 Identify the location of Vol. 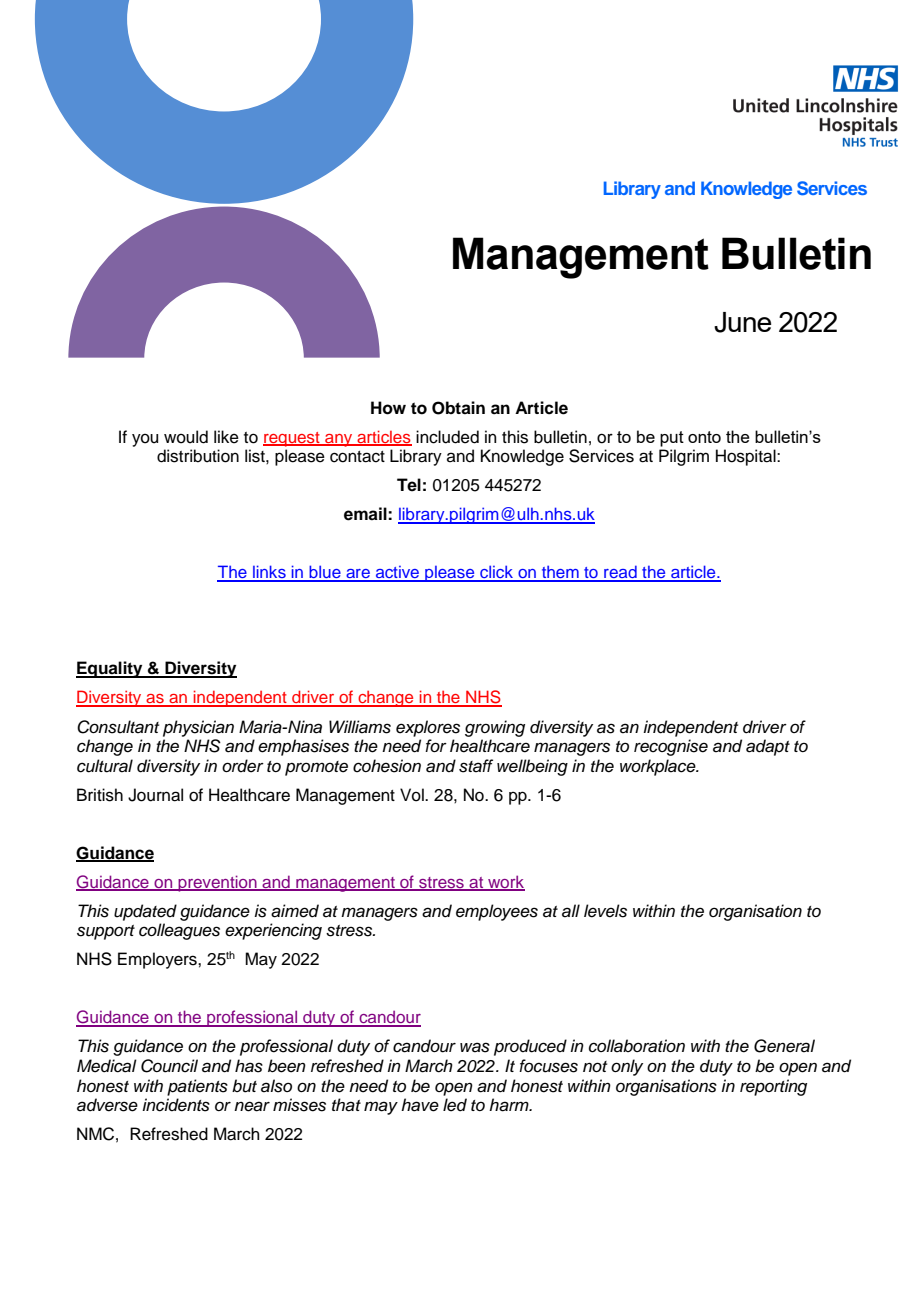
(413, 795).
